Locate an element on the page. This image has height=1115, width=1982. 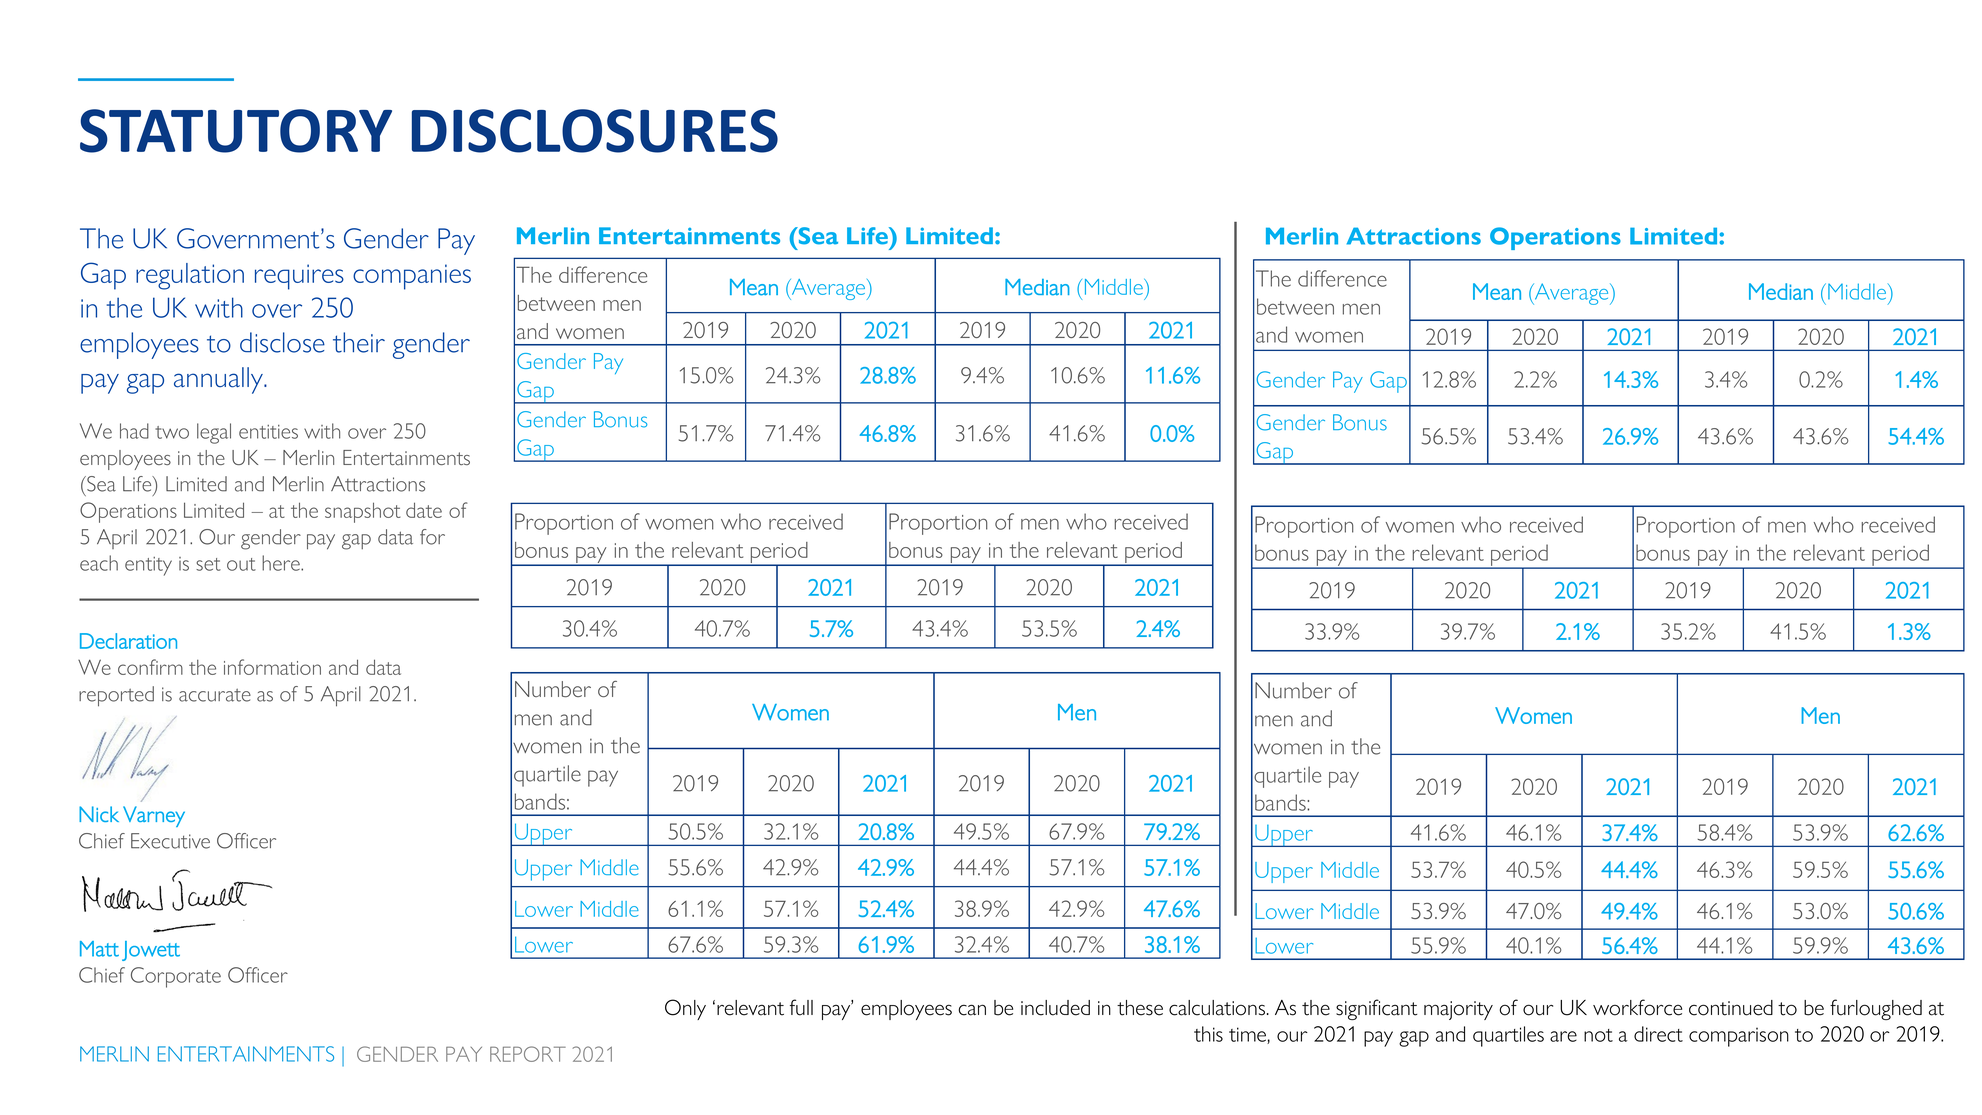
DISCLOSURES is located at coordinates (595, 131).
